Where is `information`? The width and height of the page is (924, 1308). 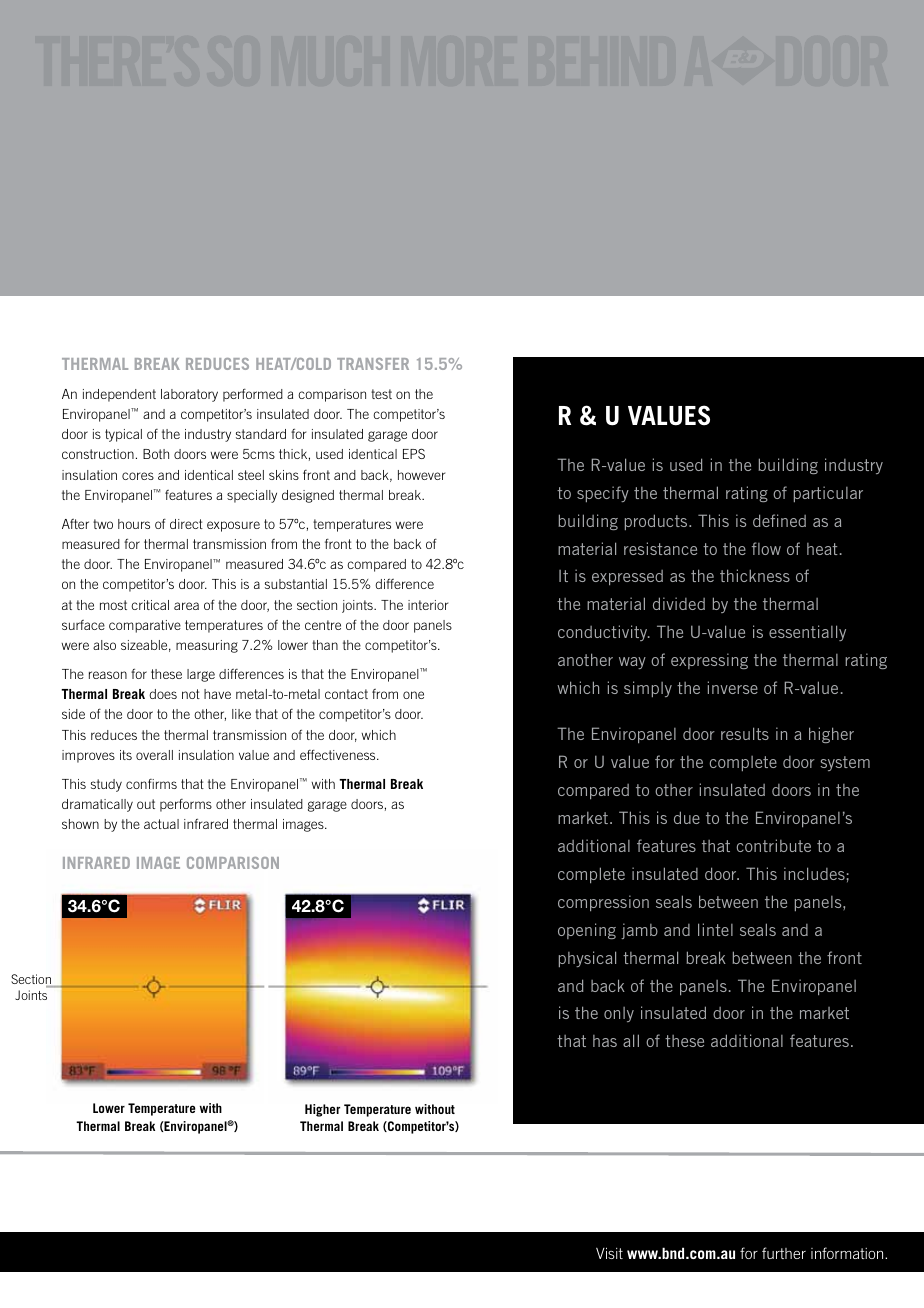 information is located at coordinates (848, 1253).
